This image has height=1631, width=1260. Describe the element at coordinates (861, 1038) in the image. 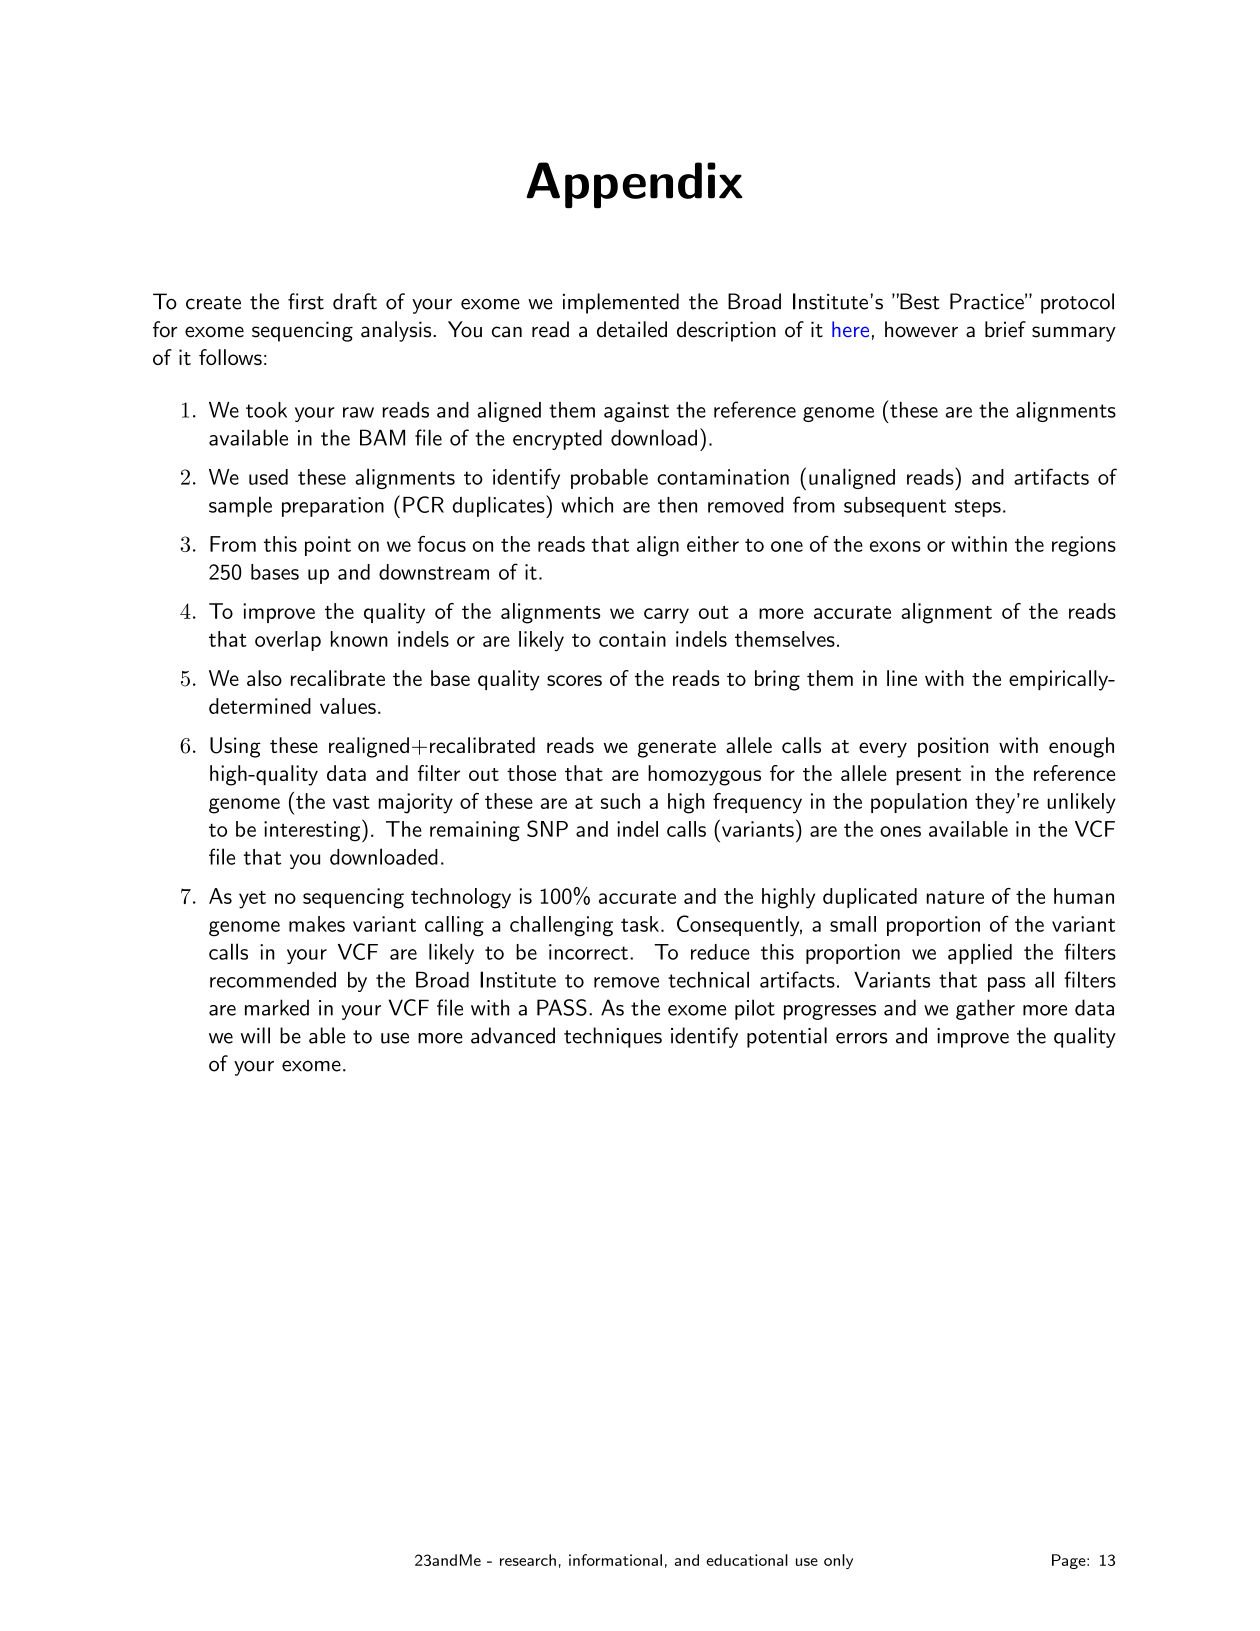

I see `errors` at that location.
